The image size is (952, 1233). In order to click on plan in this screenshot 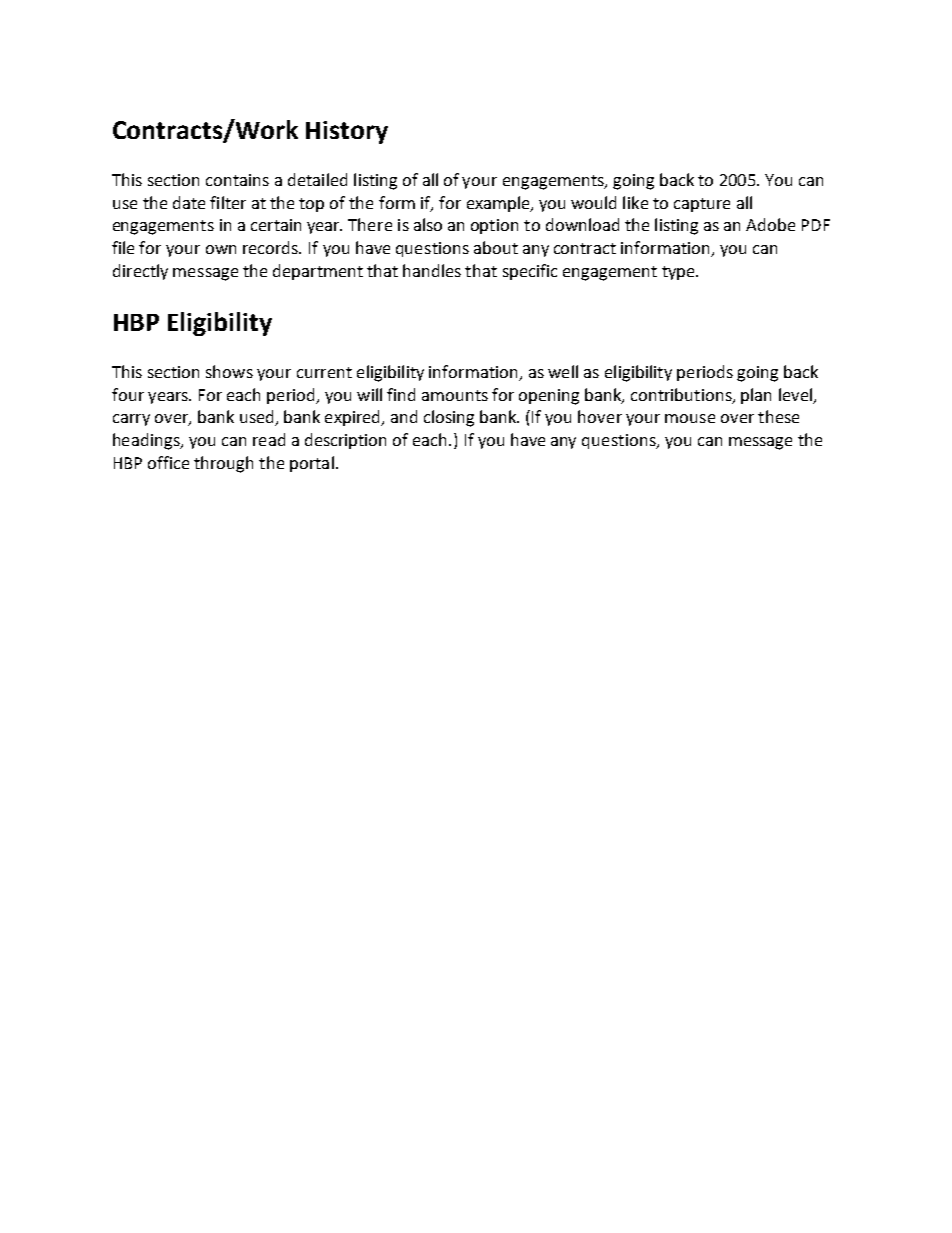, I will do `click(756, 396)`.
